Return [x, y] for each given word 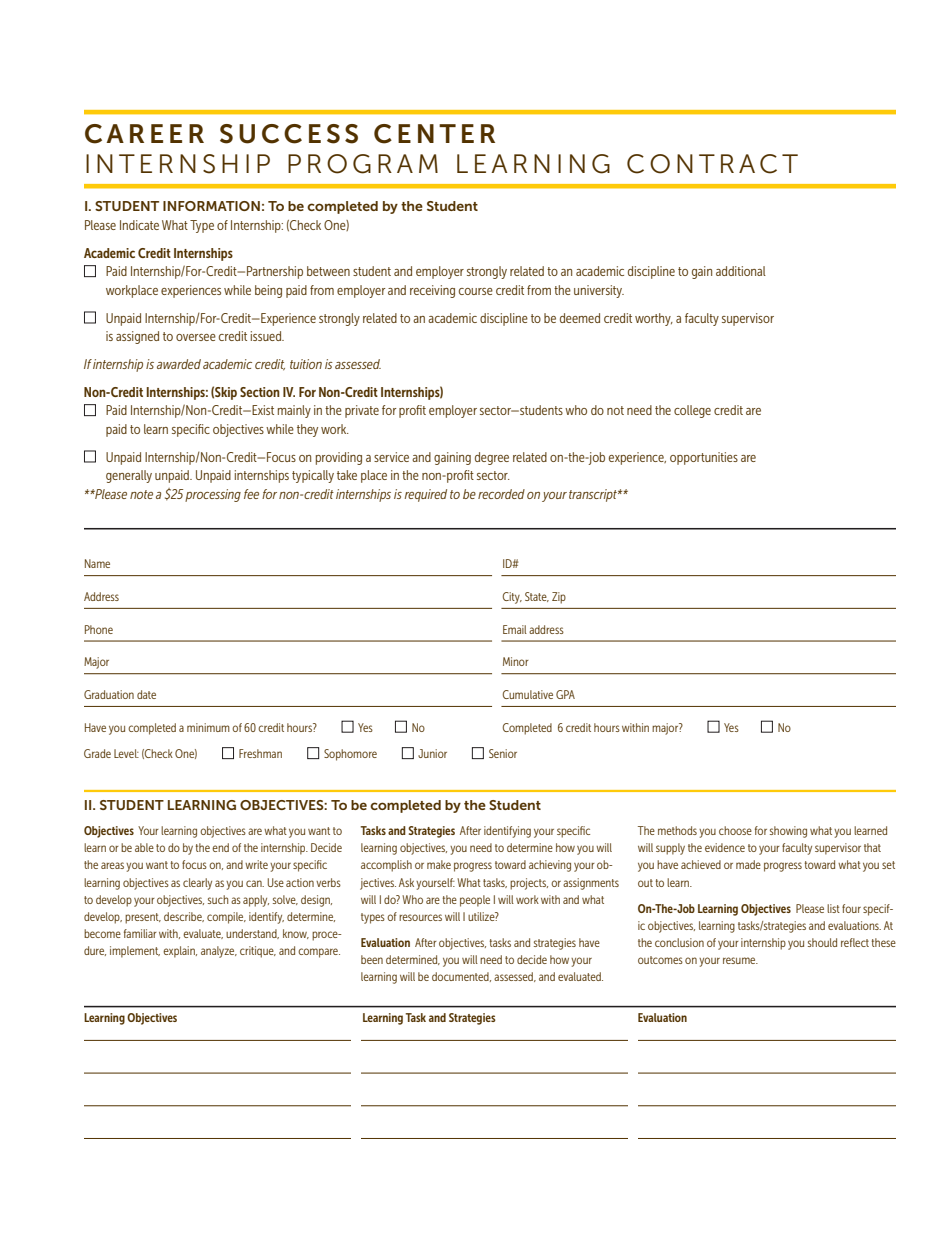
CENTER [434, 134]
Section [260, 392]
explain [180, 952]
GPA [565, 694]
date [146, 694]
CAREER [144, 134]
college [692, 411]
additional [741, 271]
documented [461, 977]
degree [492, 458]
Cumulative [527, 694]
